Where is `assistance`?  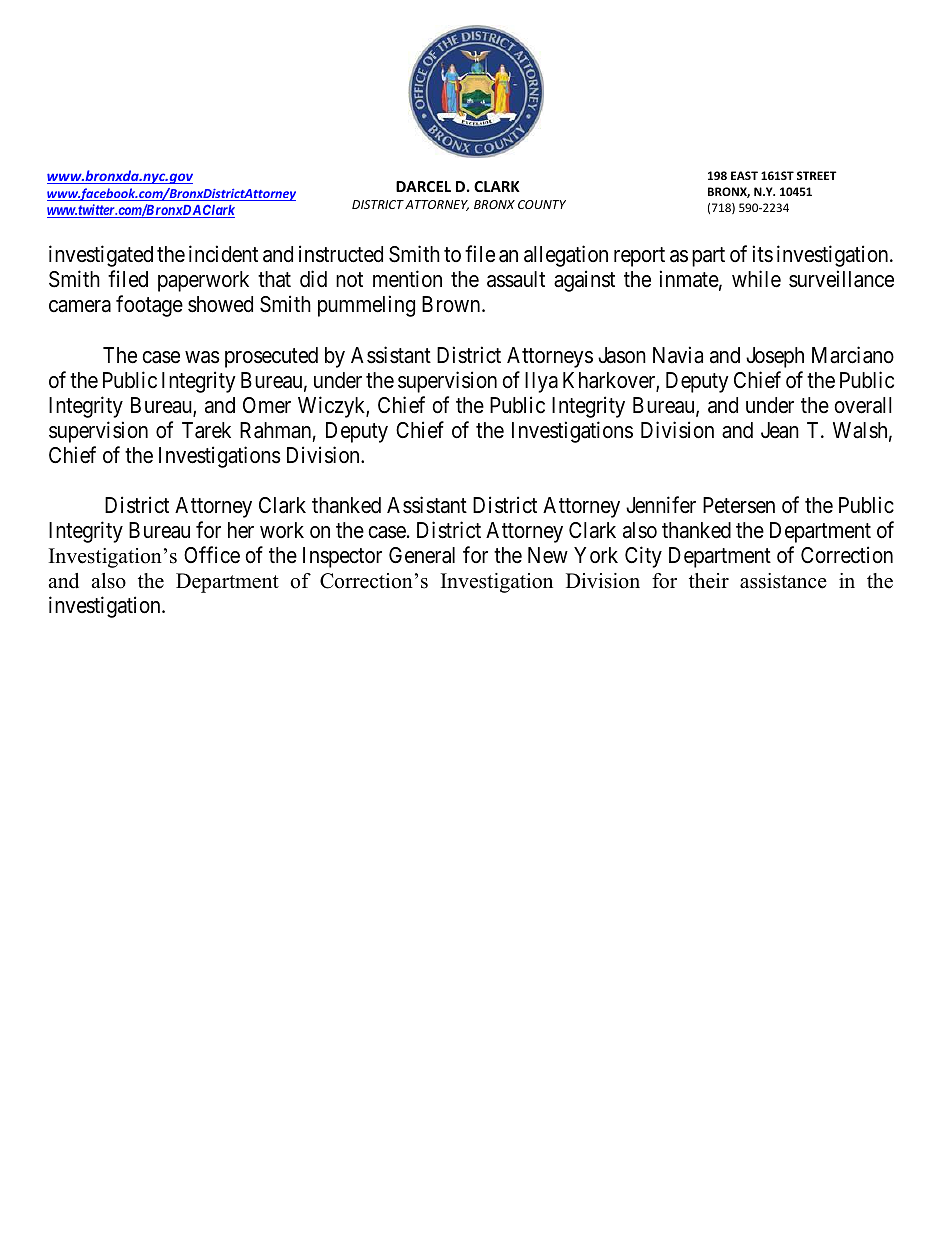 assistance is located at coordinates (783, 581).
